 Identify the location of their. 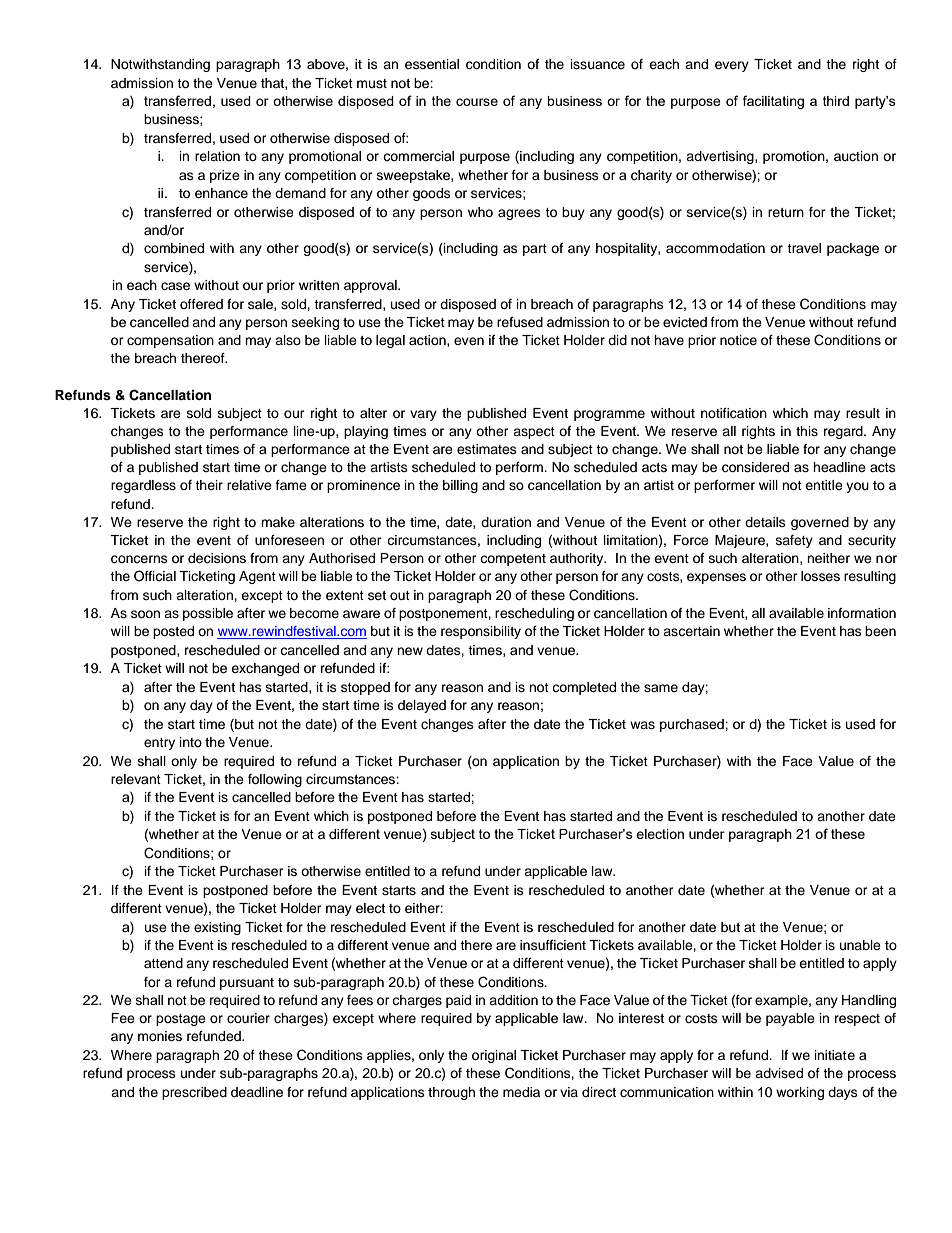
(209, 485).
